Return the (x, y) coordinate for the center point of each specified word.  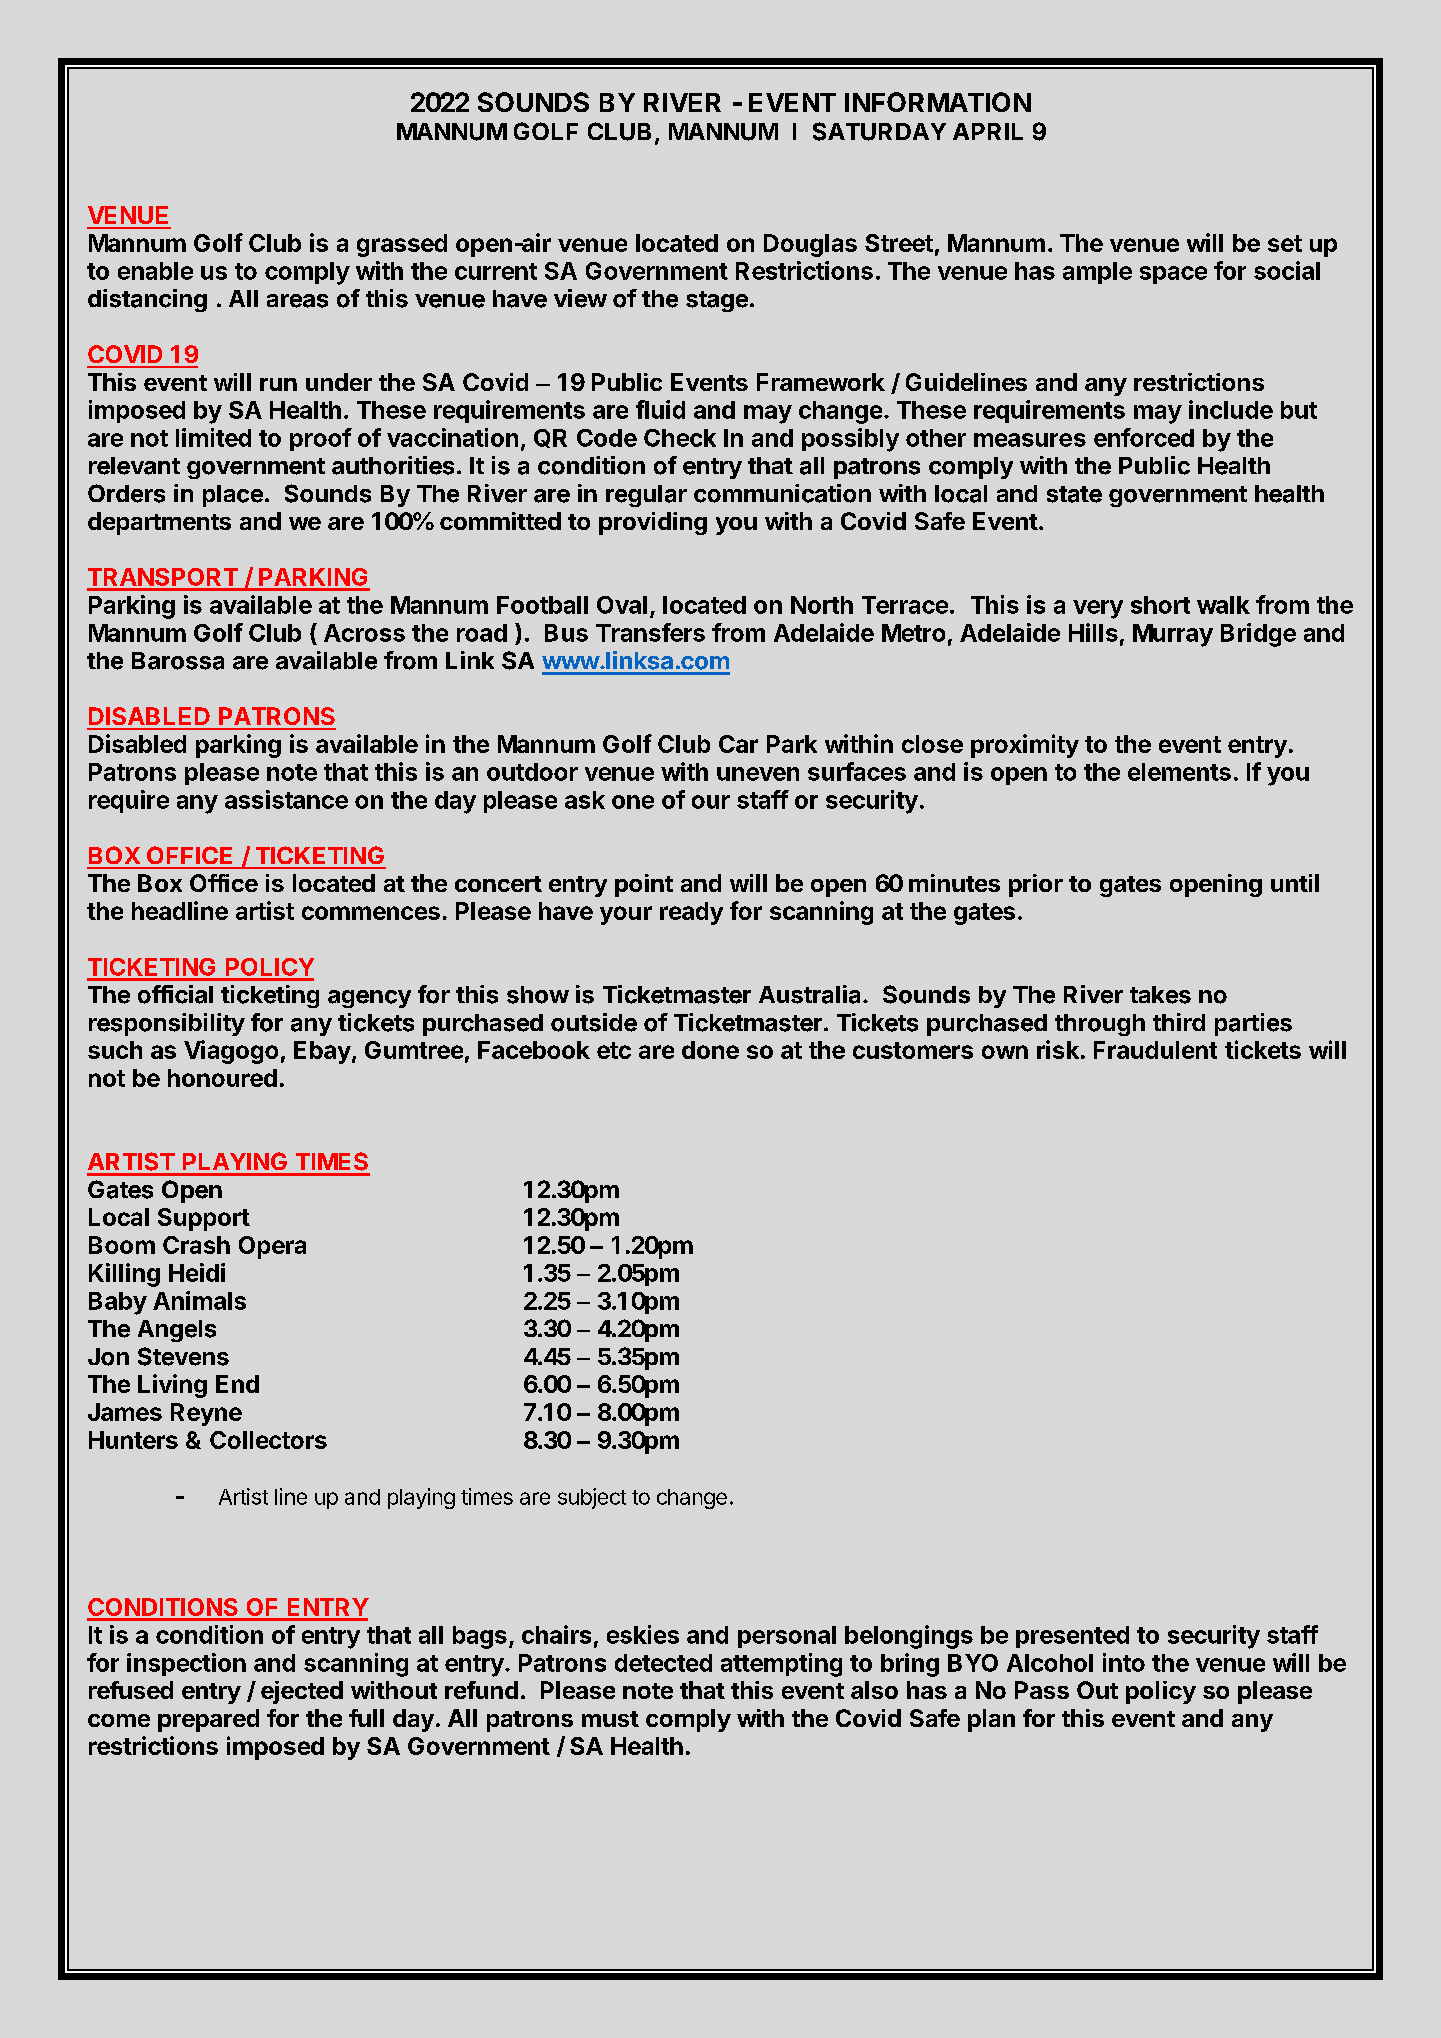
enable (155, 271)
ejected (302, 1692)
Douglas (810, 245)
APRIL (988, 131)
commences (371, 913)
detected (663, 1663)
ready (691, 913)
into (1124, 1662)
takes (1160, 995)
